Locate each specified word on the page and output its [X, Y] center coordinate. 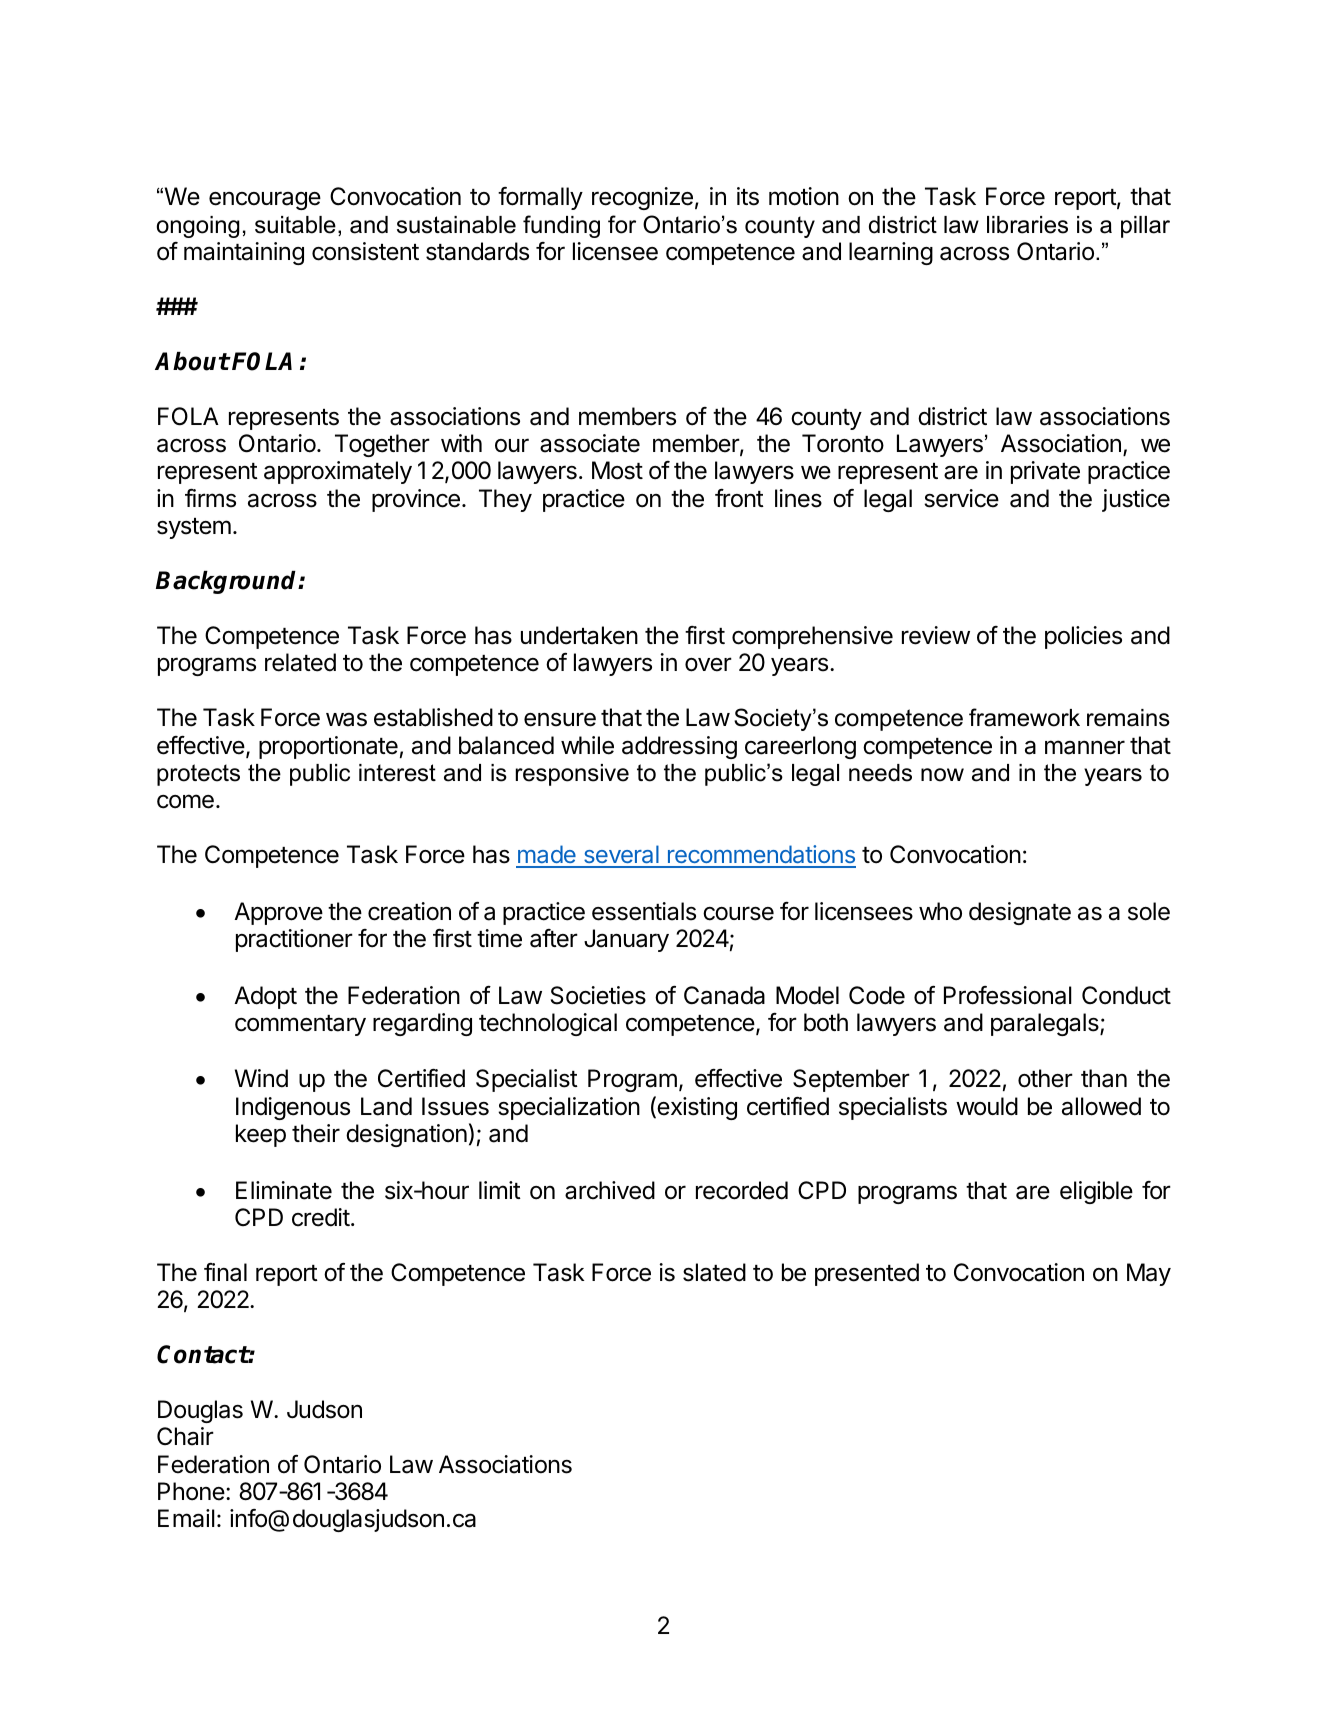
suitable [295, 225]
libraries [1027, 225]
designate [1020, 913]
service [961, 498]
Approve [278, 913]
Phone [192, 1491]
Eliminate [284, 1190]
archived [610, 1190]
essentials [644, 911]
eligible [1096, 1192]
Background [228, 582]
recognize [642, 198]
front [739, 498]
